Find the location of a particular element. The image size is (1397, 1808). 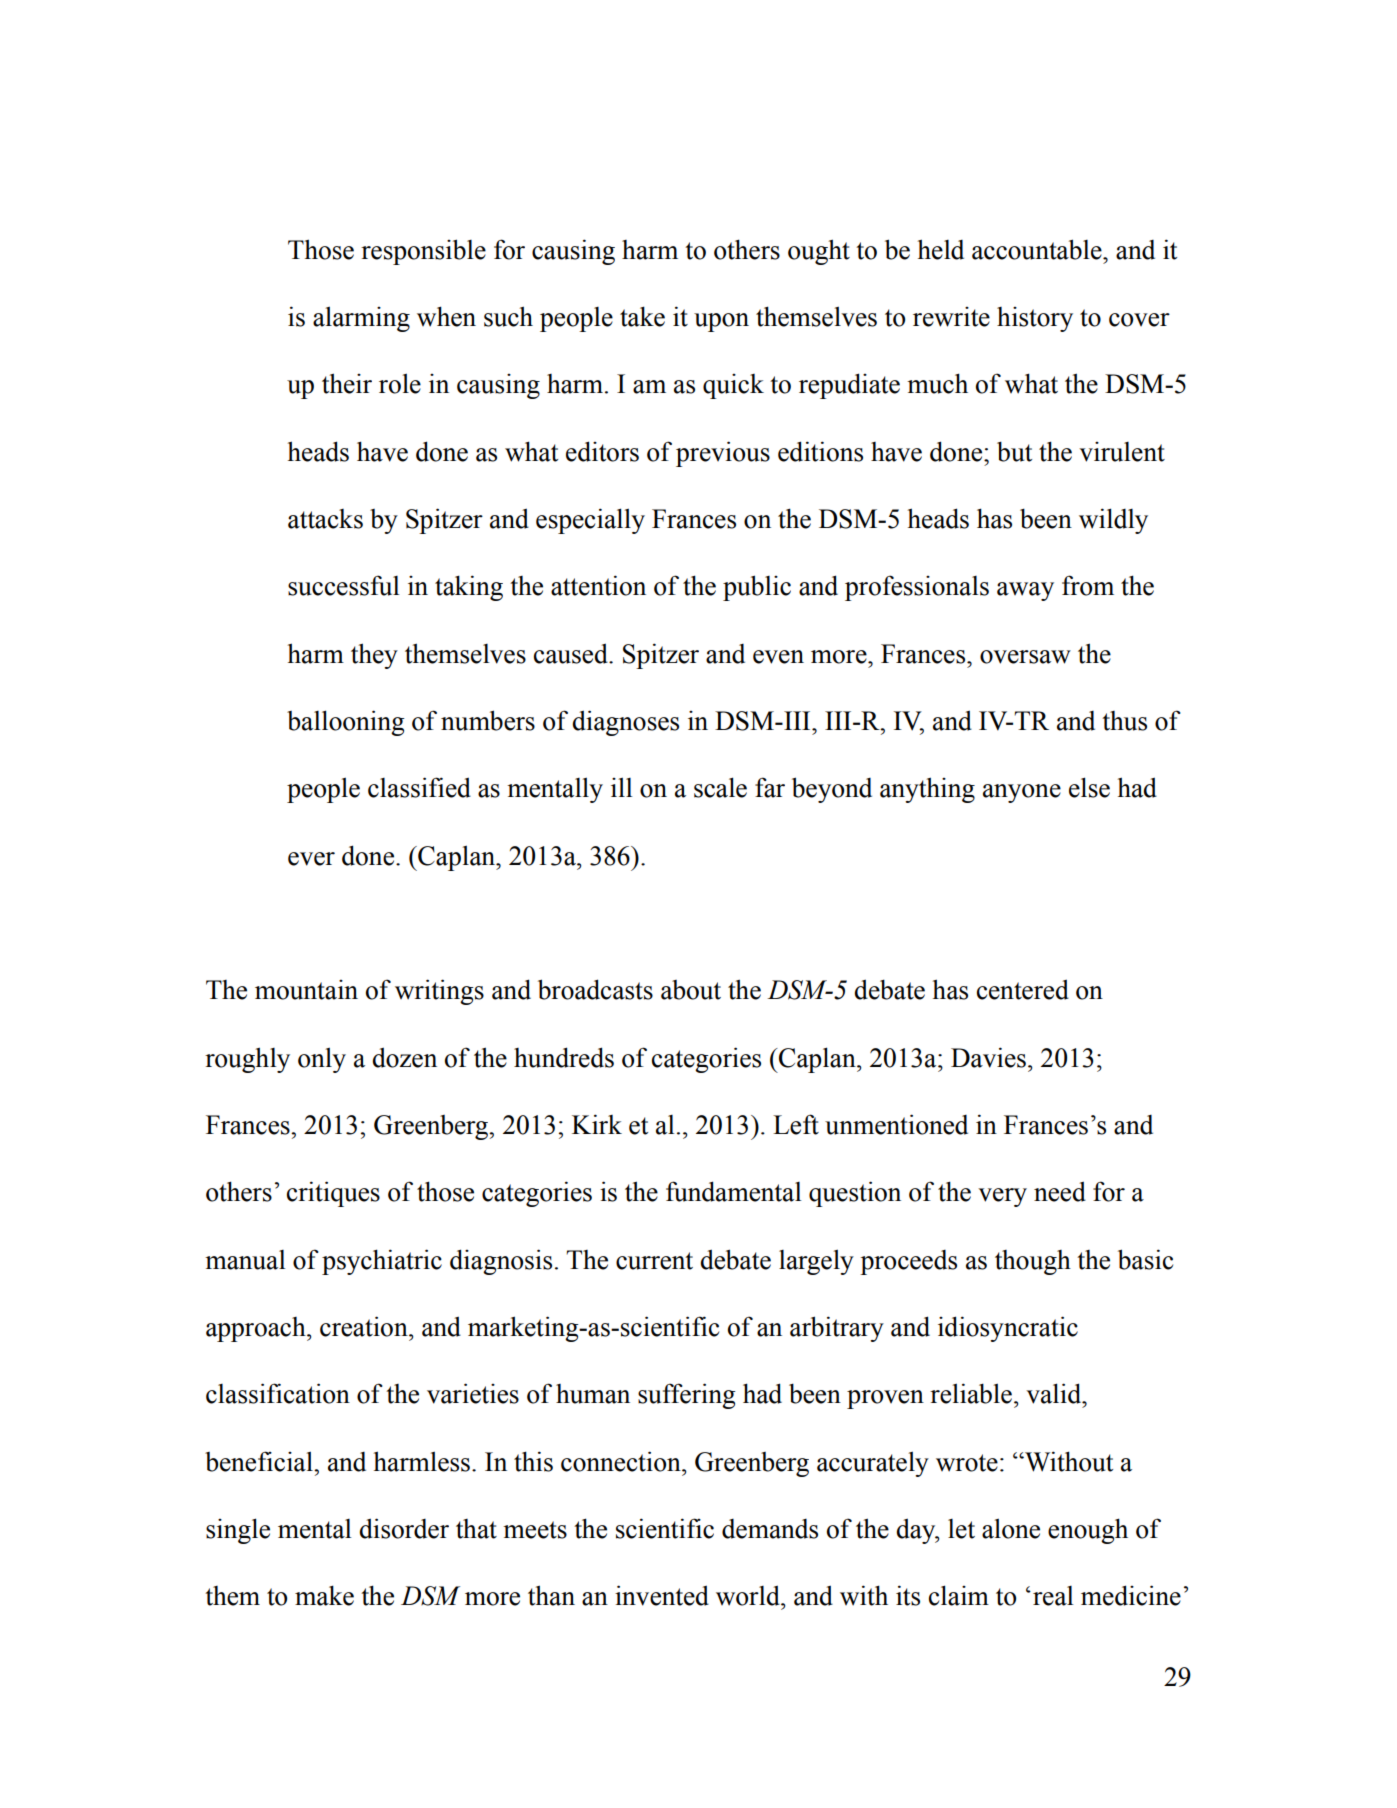

critiques is located at coordinates (333, 1194).
